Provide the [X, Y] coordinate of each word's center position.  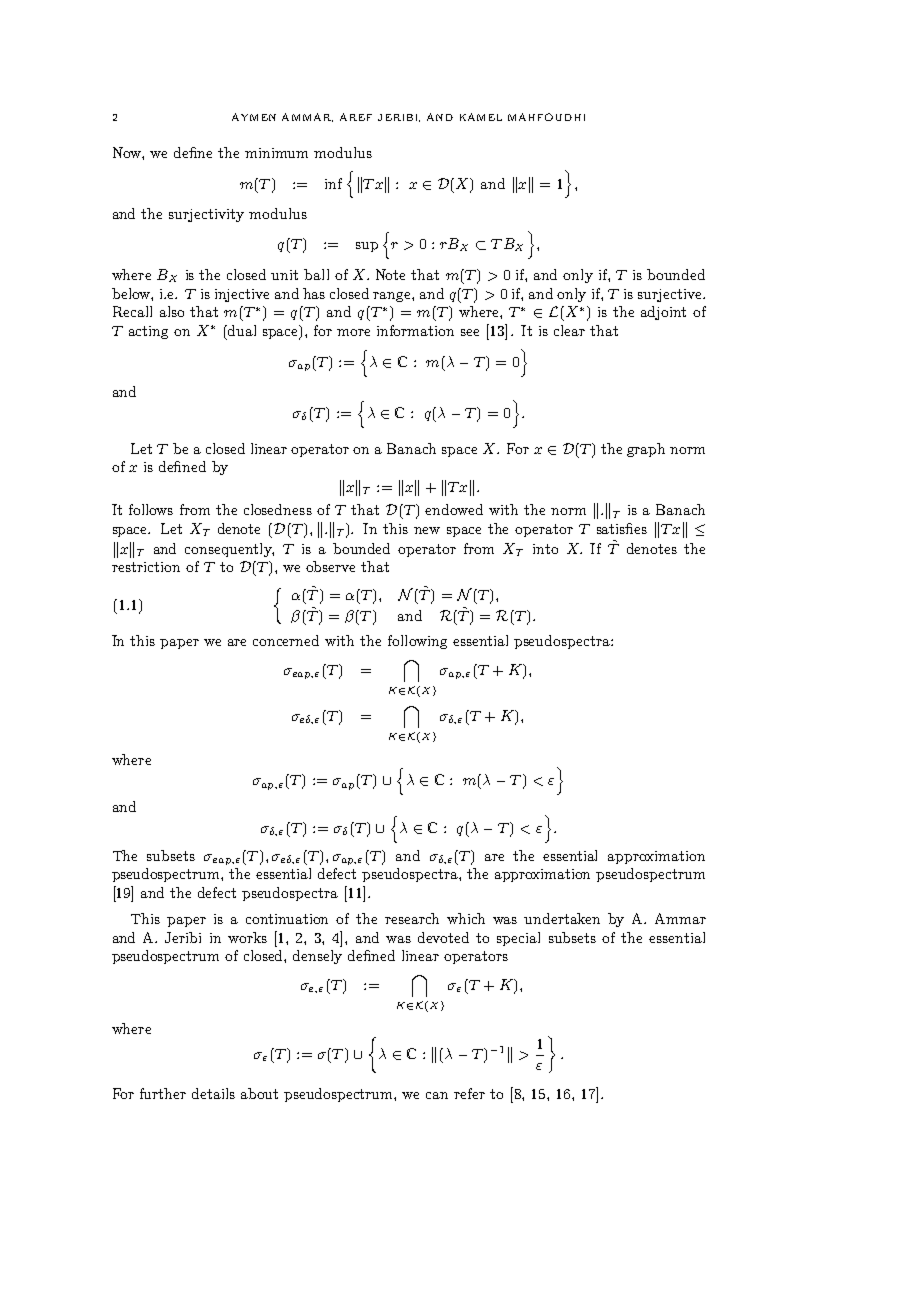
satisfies [622, 528]
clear [569, 330]
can [437, 1095]
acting [148, 332]
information [415, 330]
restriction [146, 567]
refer [469, 1093]
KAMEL [481, 117]
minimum [276, 153]
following [417, 642]
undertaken [562, 918]
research [412, 918]
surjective [671, 295]
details [213, 1093]
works [247, 937]
